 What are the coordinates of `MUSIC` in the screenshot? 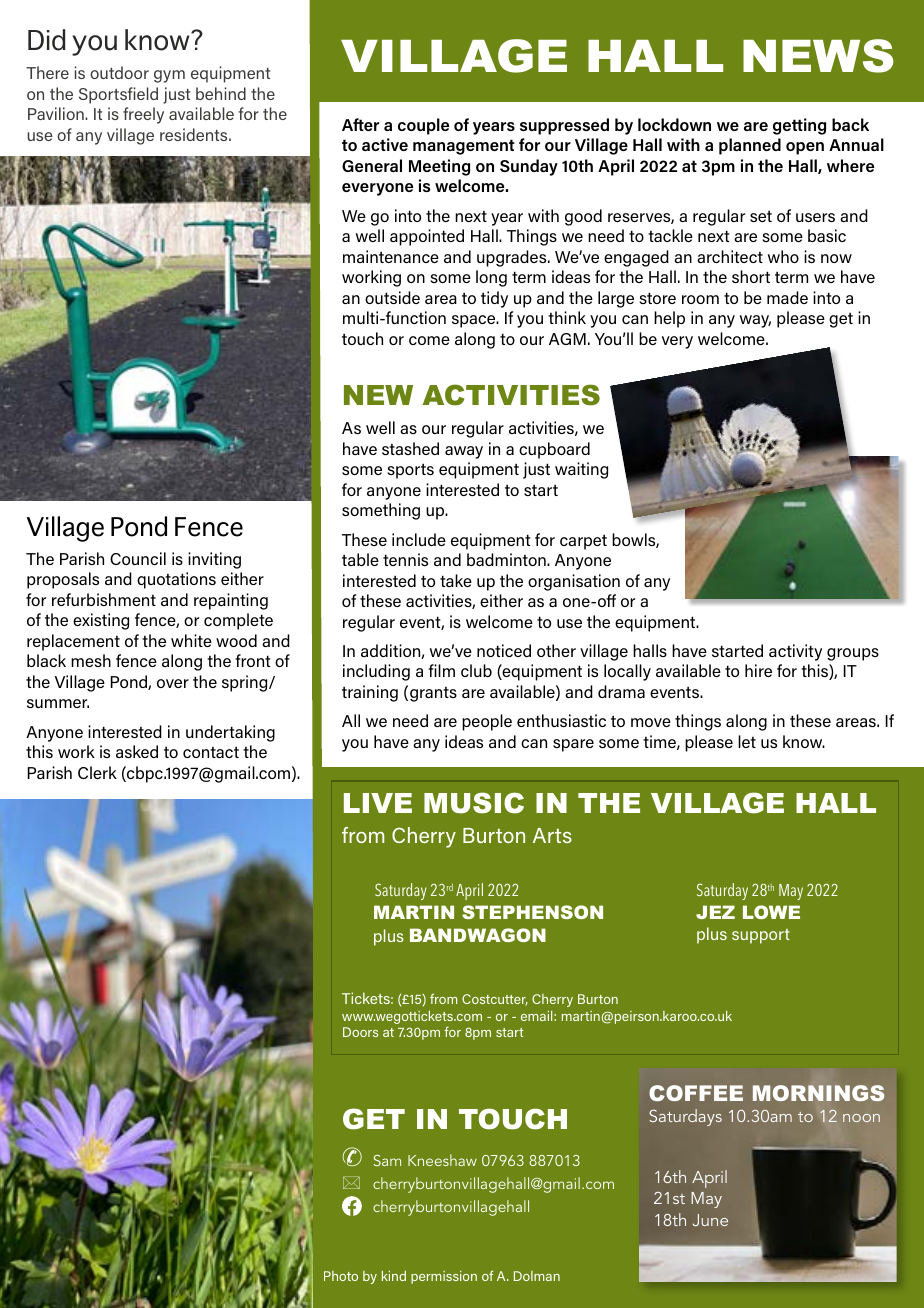 It's located at (474, 803).
